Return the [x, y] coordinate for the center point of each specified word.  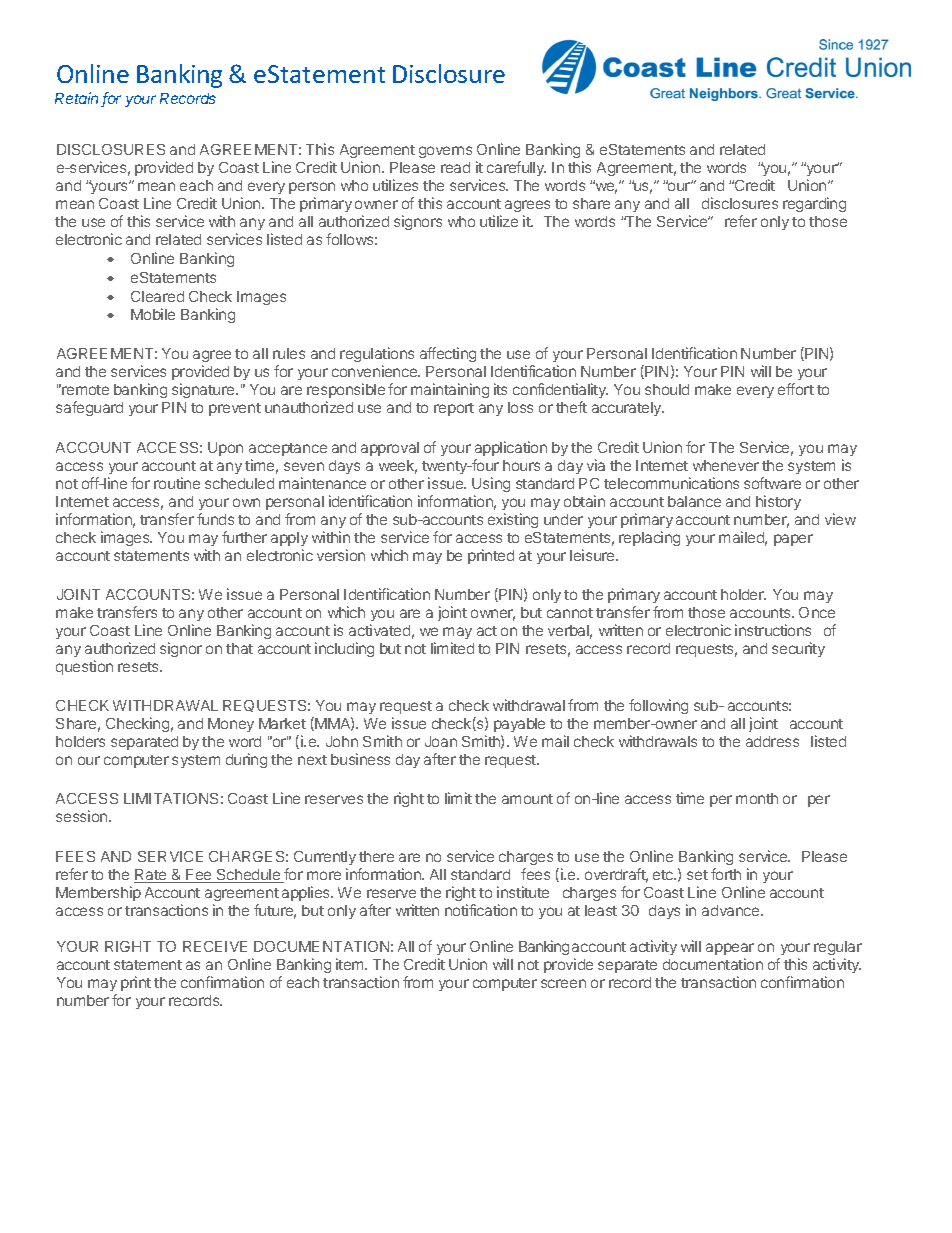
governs [445, 152]
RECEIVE [215, 946]
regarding [814, 204]
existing [513, 520]
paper [793, 540]
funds [215, 519]
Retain [78, 99]
